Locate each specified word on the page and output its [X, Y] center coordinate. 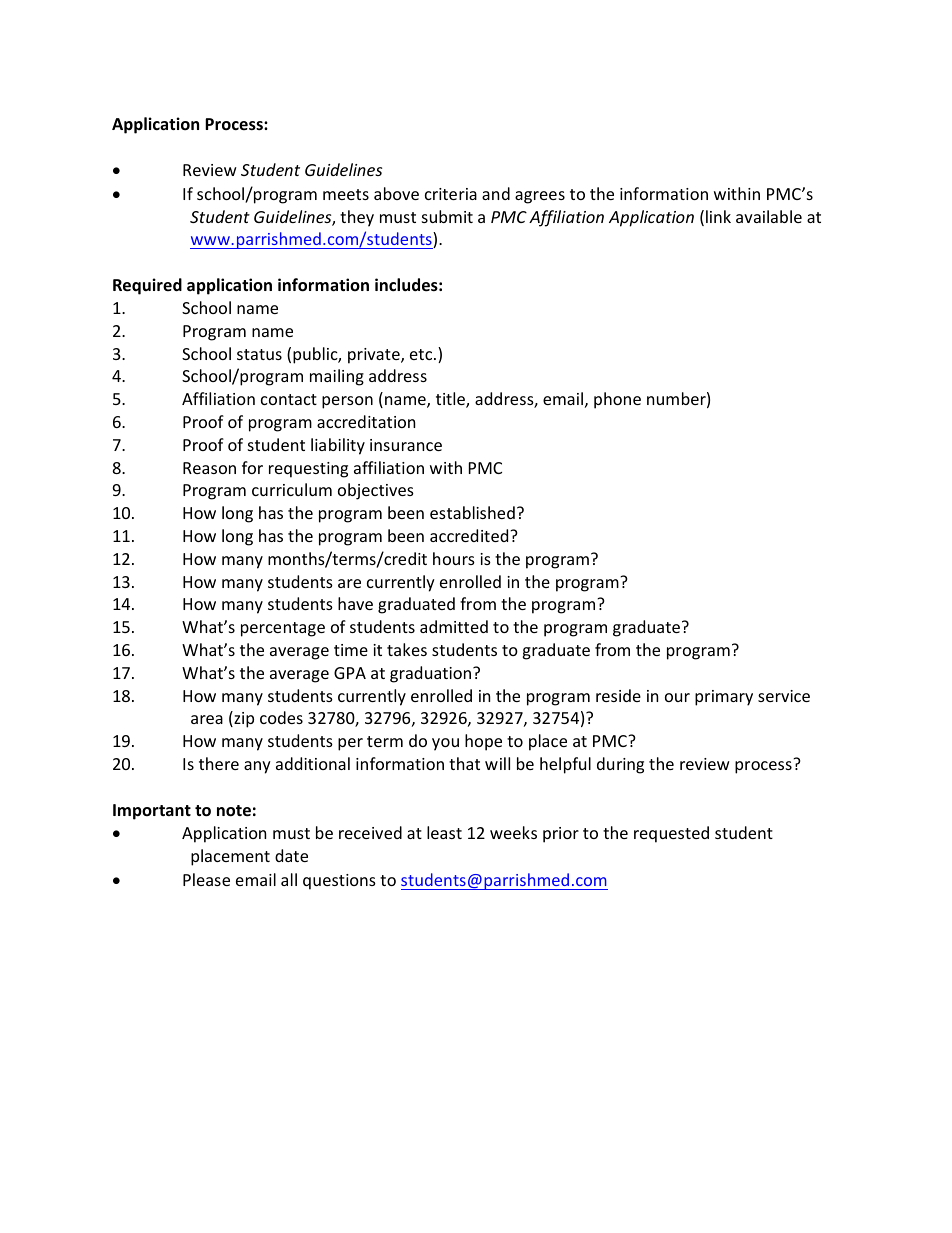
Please [206, 879]
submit [447, 216]
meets [346, 194]
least [444, 832]
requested [671, 834]
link [718, 216]
